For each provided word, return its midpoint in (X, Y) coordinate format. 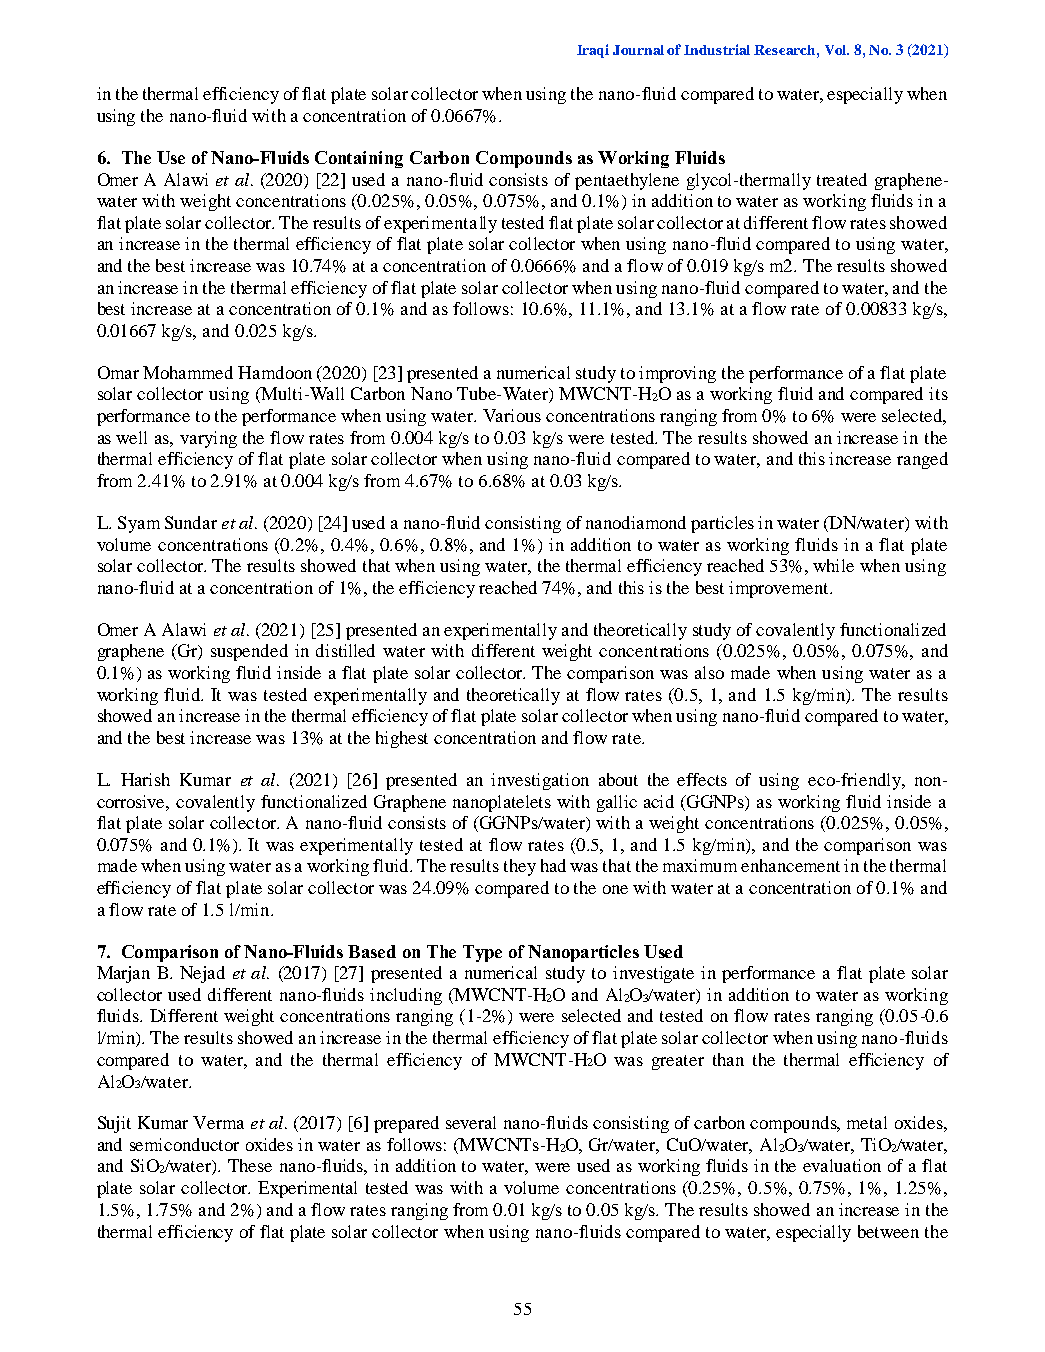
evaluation (842, 1165)
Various (512, 415)
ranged (922, 460)
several (471, 1122)
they (520, 867)
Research (786, 50)
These (250, 1165)
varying (208, 439)
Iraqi (593, 51)
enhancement (790, 865)
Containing (359, 159)
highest (402, 739)
